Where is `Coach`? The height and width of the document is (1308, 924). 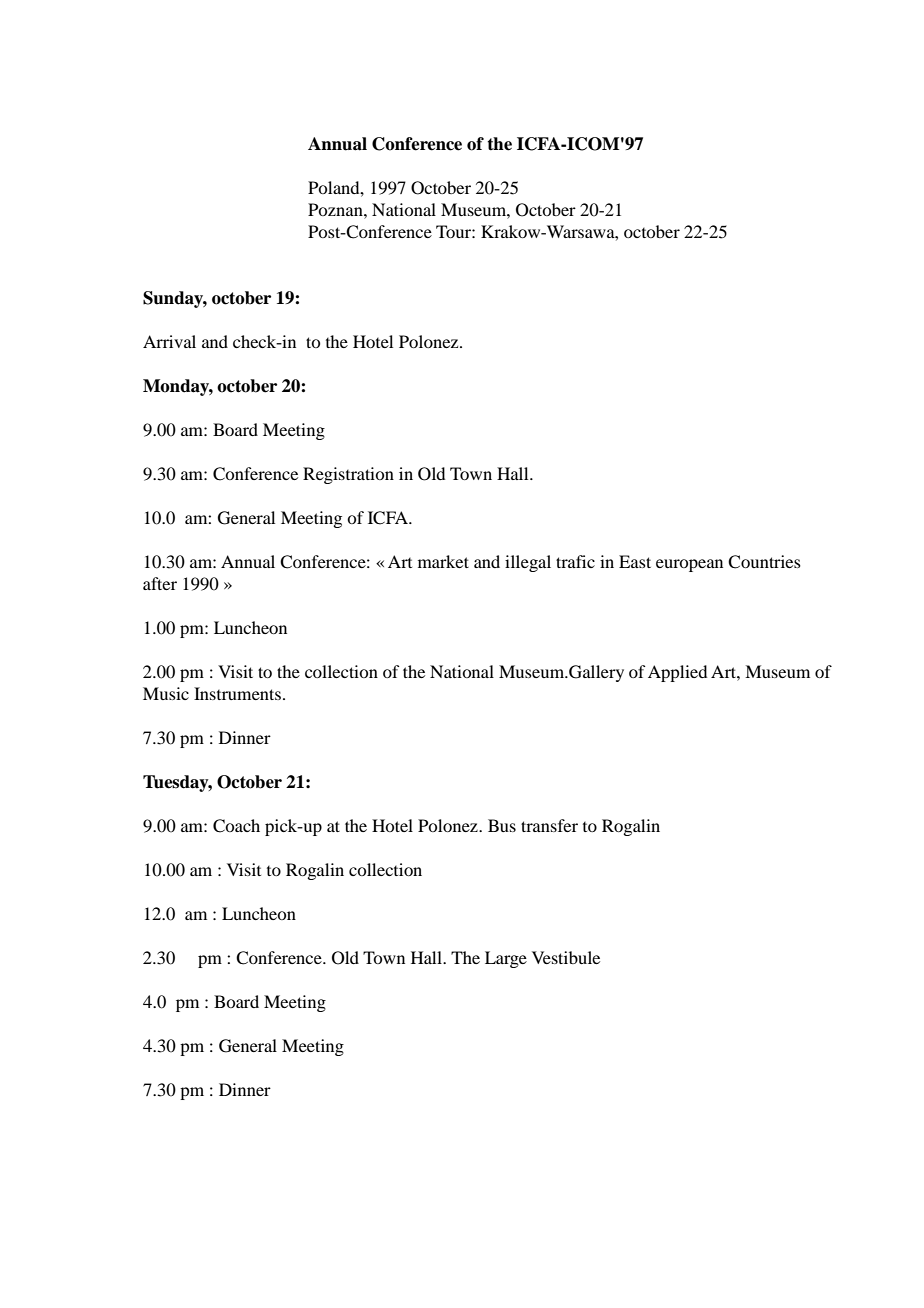 Coach is located at coordinates (236, 826).
